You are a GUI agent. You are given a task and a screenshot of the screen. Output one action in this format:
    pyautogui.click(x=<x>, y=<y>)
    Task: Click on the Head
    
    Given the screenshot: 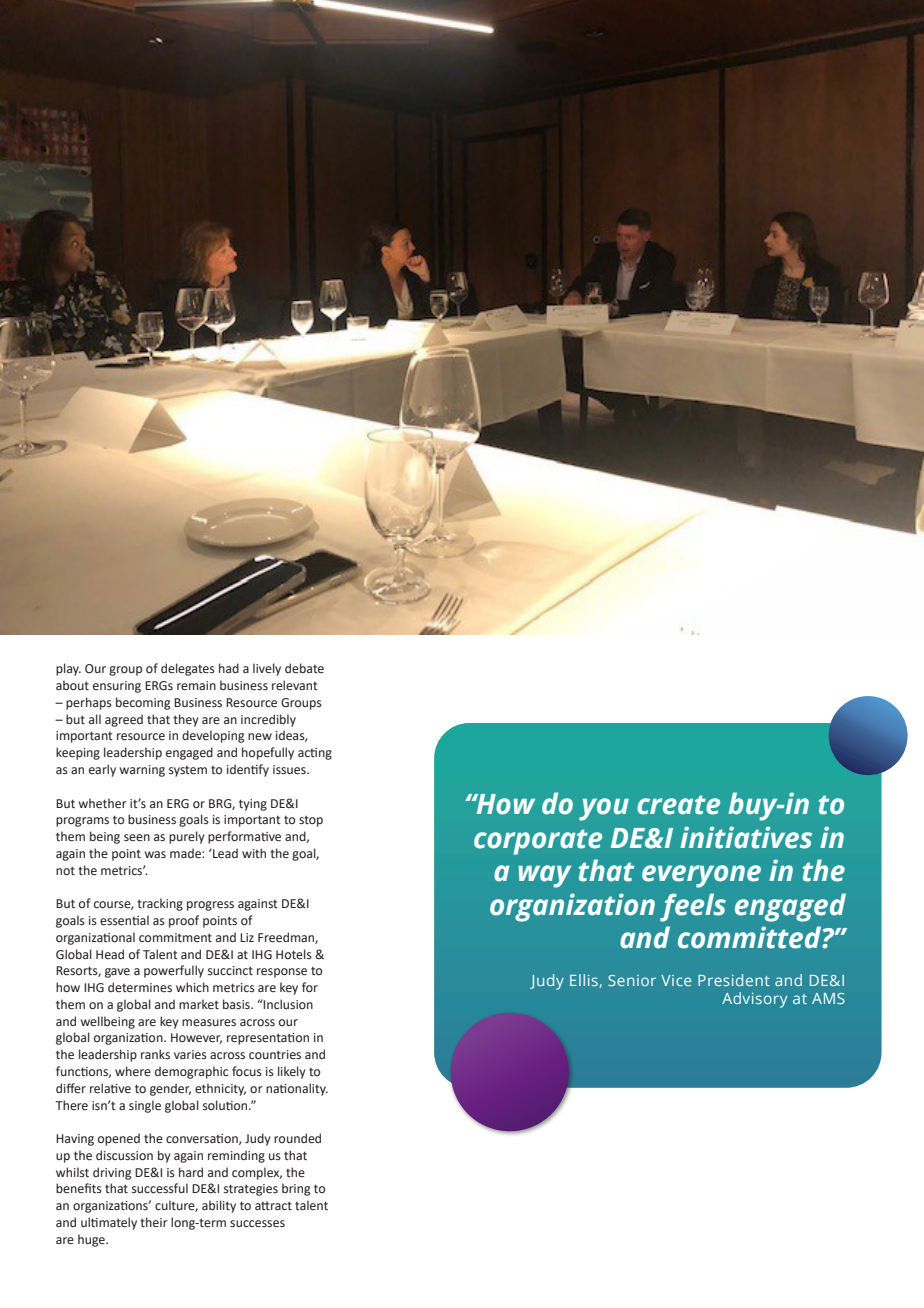 What is the action you would take?
    pyautogui.click(x=110, y=954)
